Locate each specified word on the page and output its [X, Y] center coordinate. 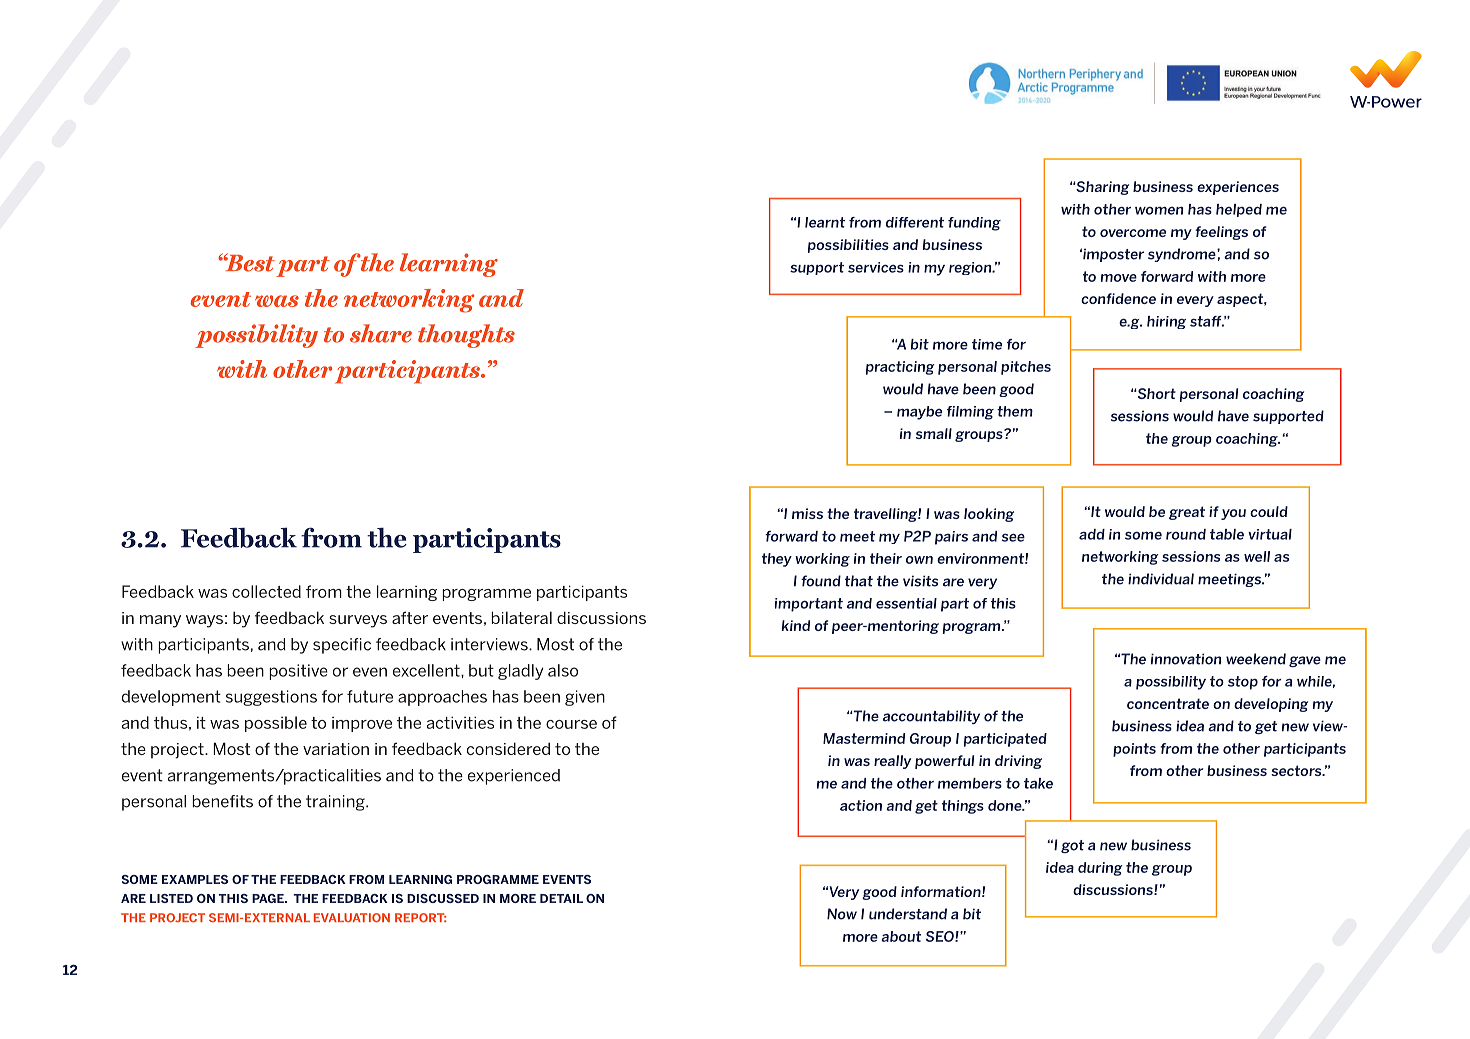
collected [266, 591]
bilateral [521, 617]
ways [204, 621]
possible [276, 724]
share [381, 333]
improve [362, 724]
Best [249, 262]
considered [508, 748]
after [410, 617]
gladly [520, 672]
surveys [358, 621]
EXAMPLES [195, 879]
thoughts [466, 336]
